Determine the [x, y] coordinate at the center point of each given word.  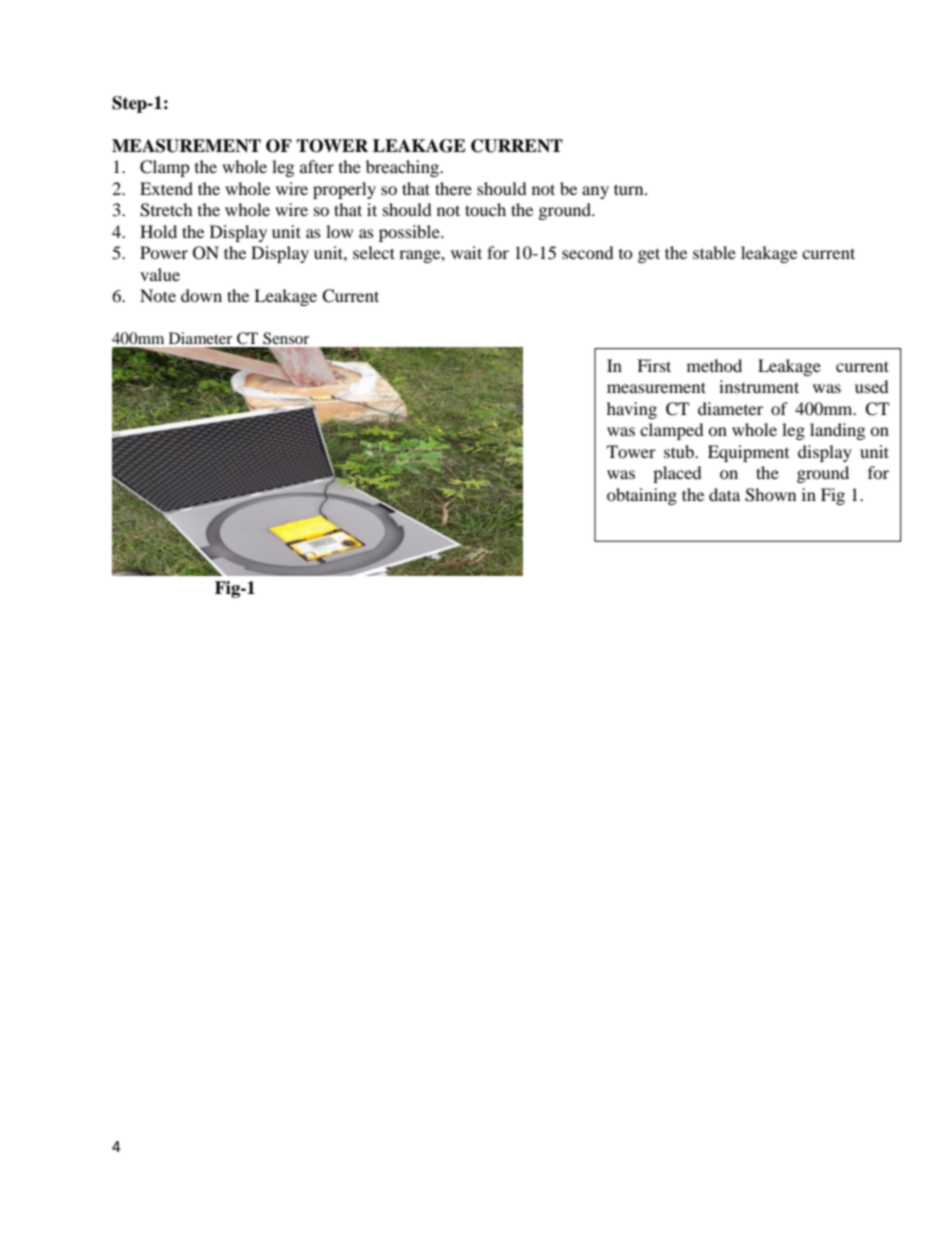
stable [714, 252]
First [654, 365]
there [453, 188]
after [317, 166]
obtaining [642, 496]
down [201, 295]
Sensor [286, 338]
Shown [770, 495]
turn [630, 189]
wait [466, 252]
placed [677, 474]
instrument [759, 386]
